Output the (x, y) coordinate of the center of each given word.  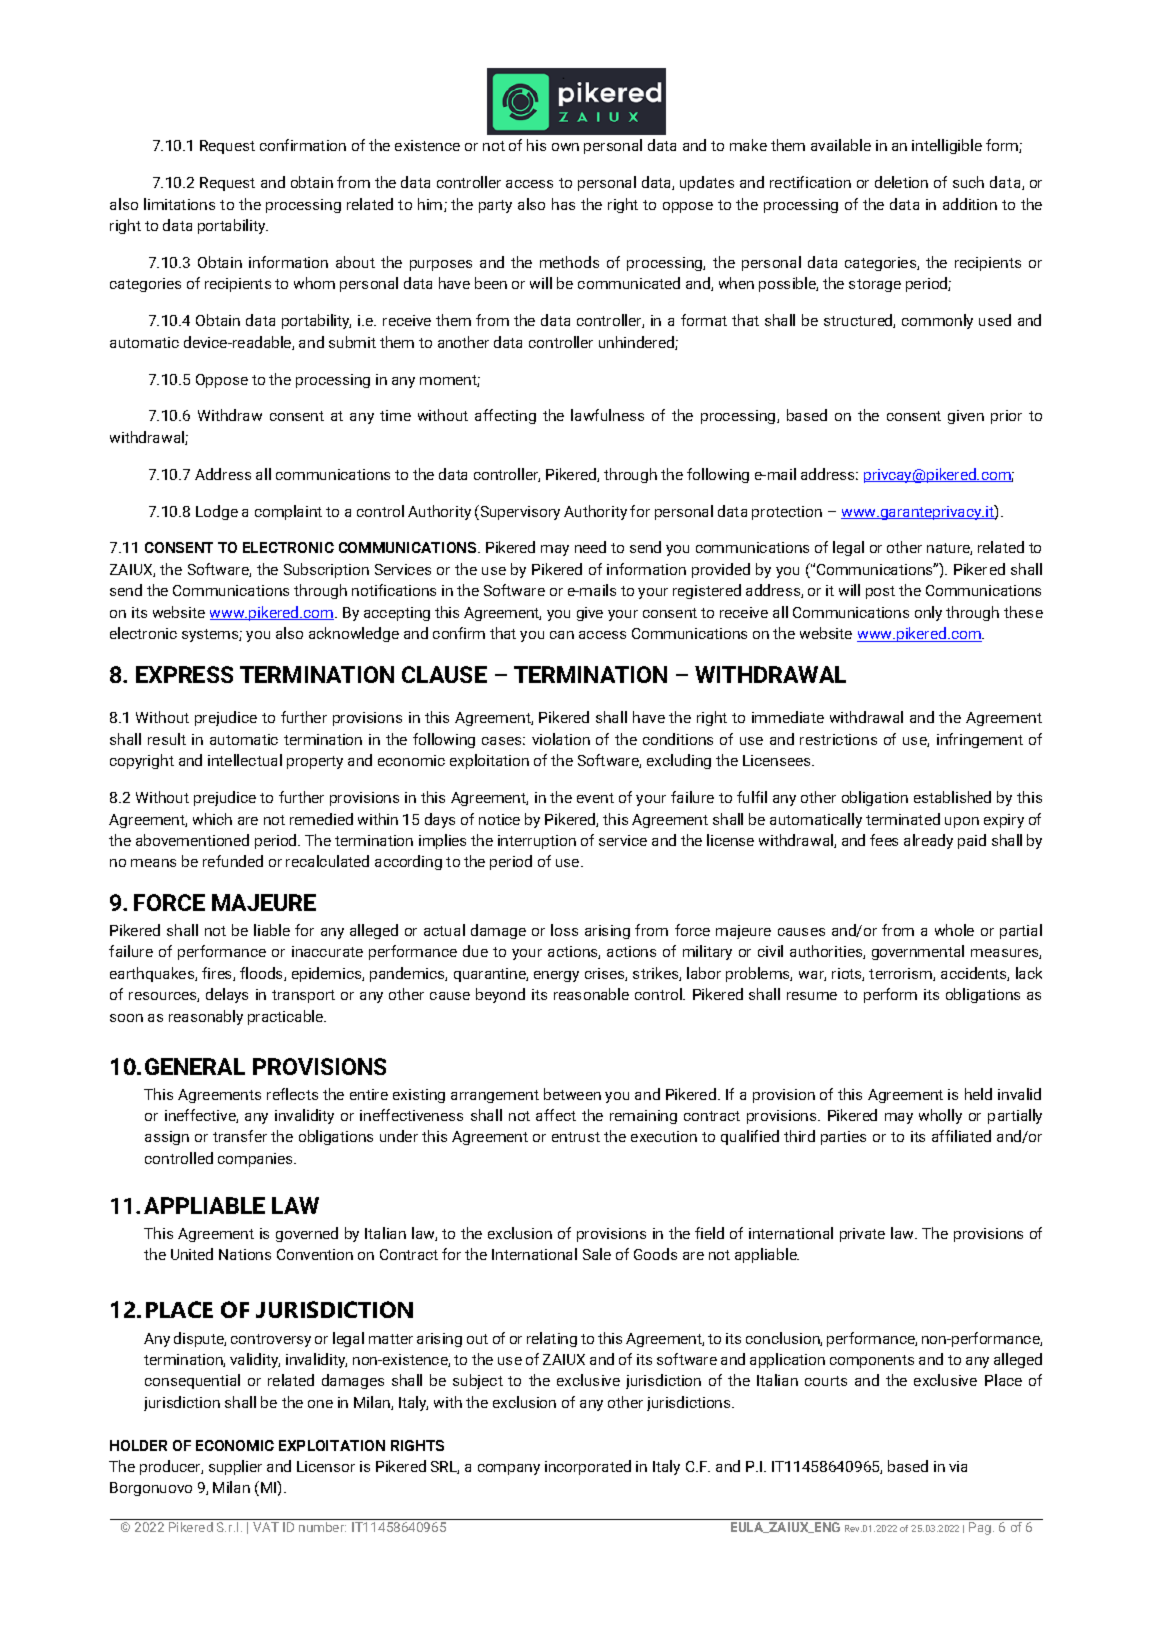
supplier (235, 1467)
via (958, 1466)
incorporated (588, 1467)
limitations (179, 204)
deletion (901, 182)
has (563, 204)
